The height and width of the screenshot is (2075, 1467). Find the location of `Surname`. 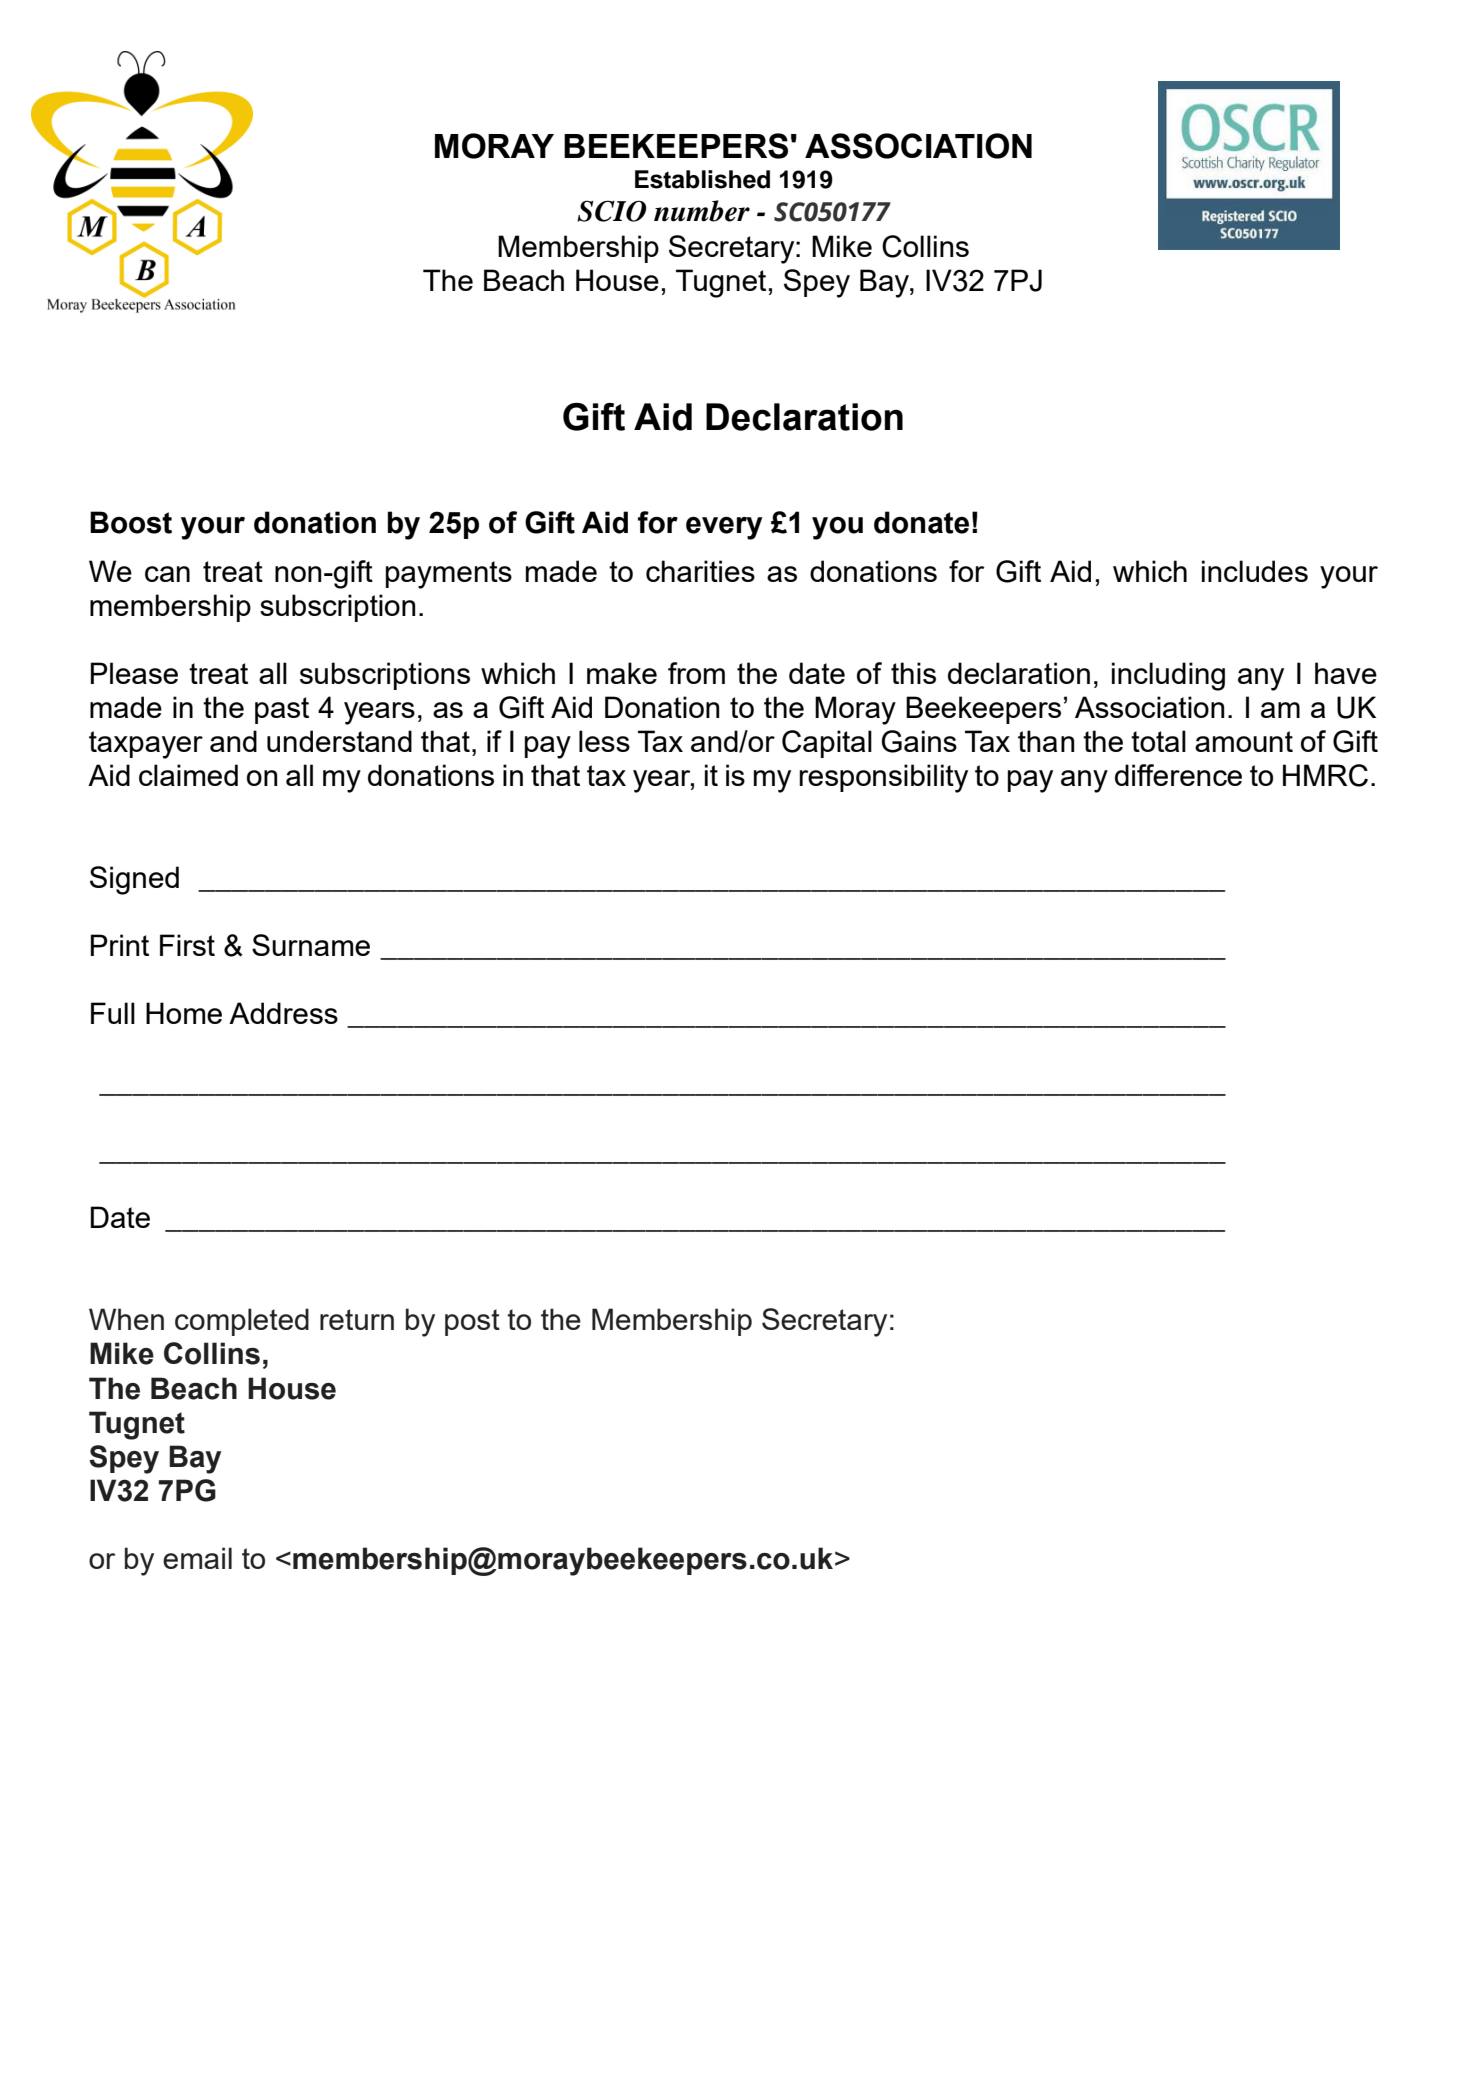

Surname is located at coordinates (311, 945).
